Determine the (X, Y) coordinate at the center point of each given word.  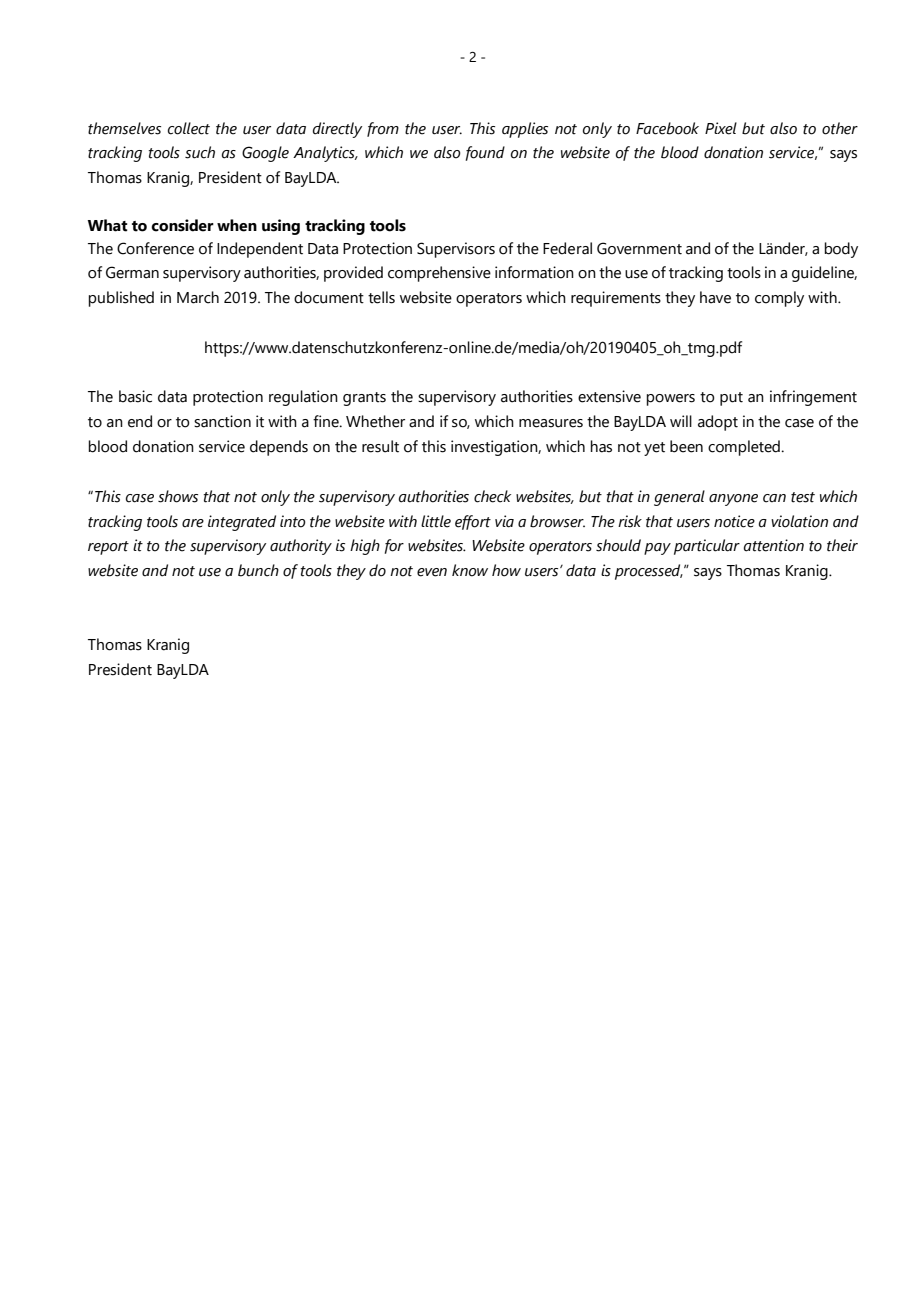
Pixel (721, 128)
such (200, 152)
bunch (258, 570)
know (470, 570)
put (731, 399)
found (485, 153)
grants (364, 399)
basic (135, 396)
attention (774, 545)
